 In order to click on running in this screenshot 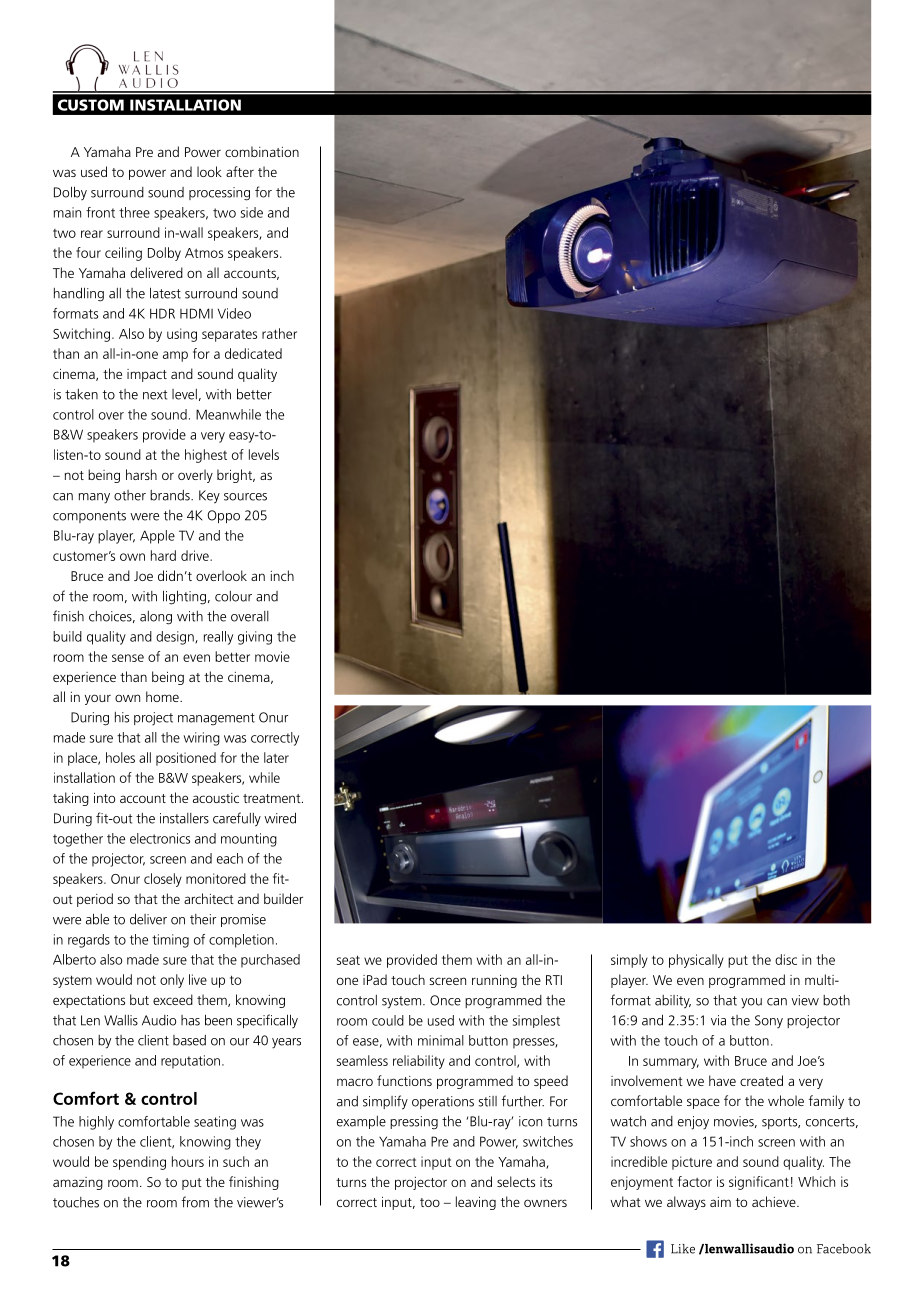, I will do `click(494, 981)`.
